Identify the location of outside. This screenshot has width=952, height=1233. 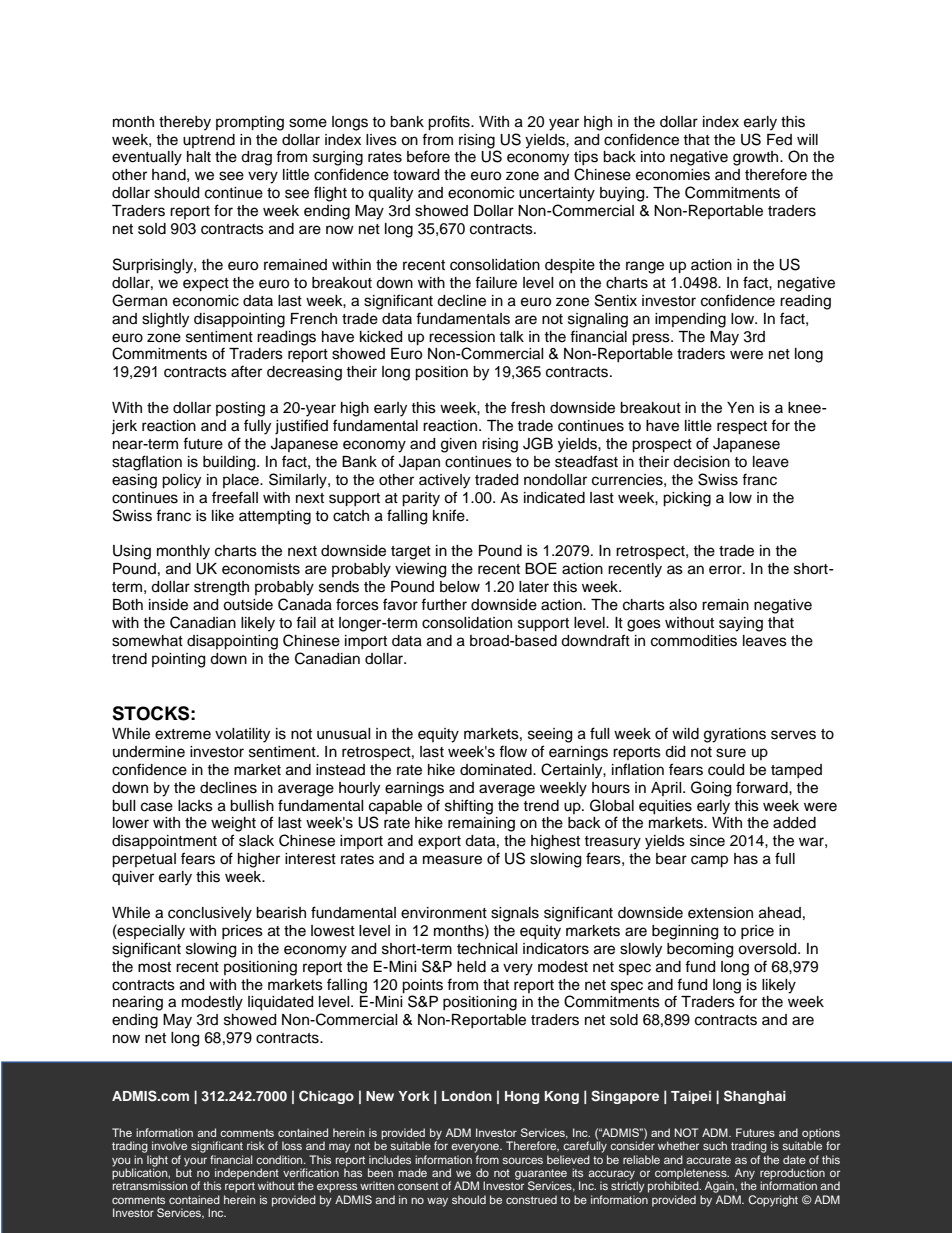
(248, 605).
